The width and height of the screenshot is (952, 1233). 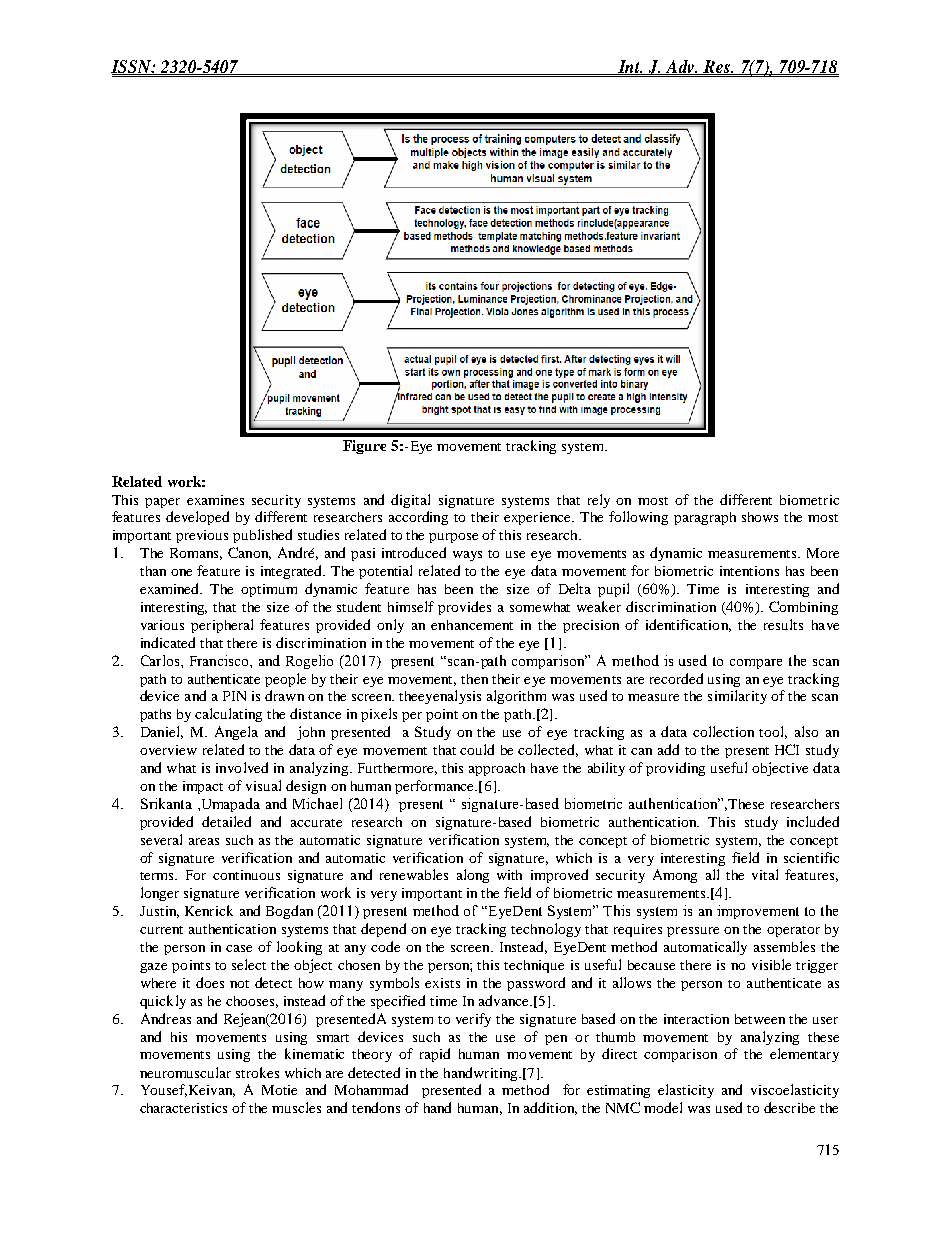 I want to click on examines, so click(x=215, y=500).
